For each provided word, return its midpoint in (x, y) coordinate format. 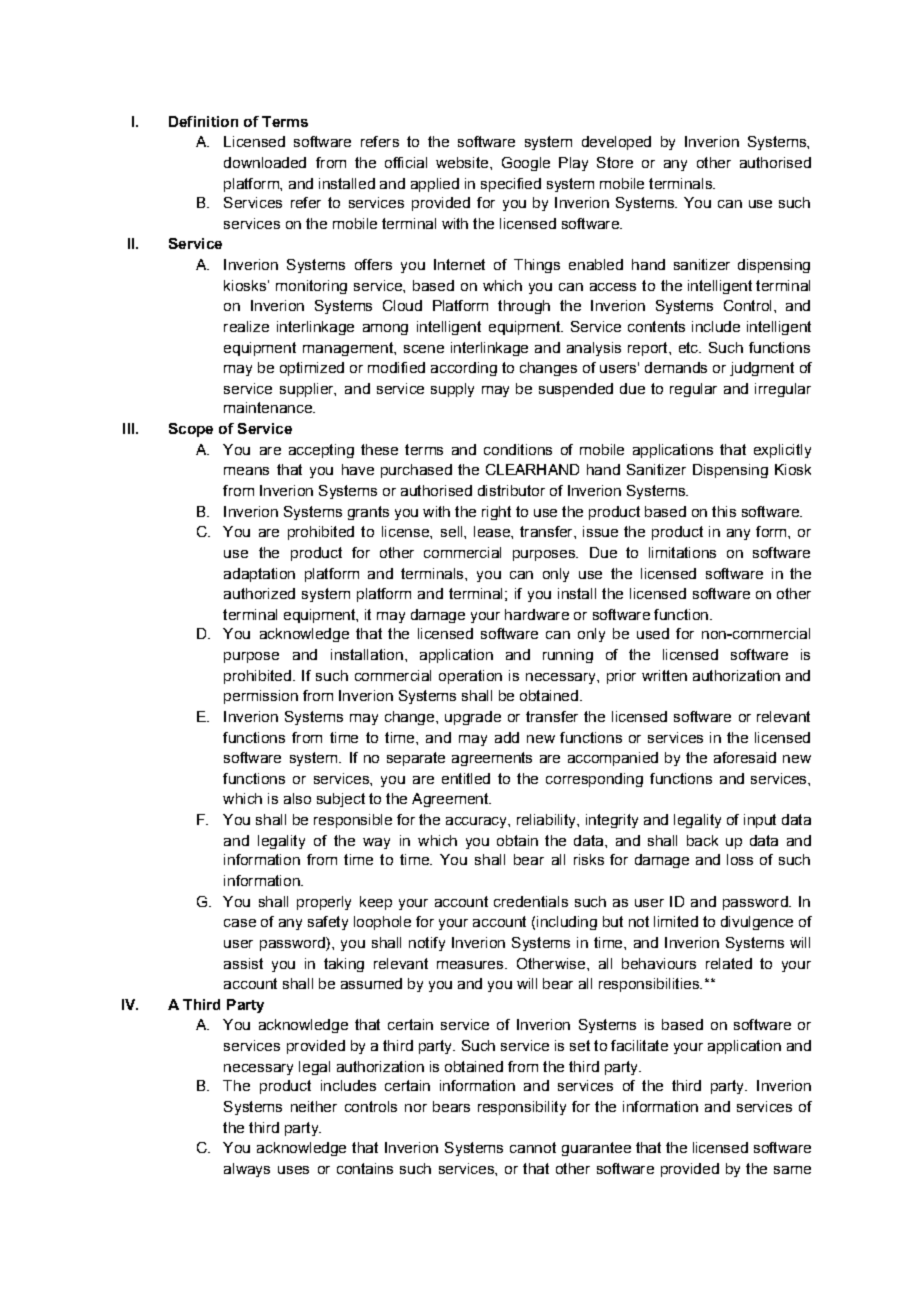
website (462, 162)
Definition (203, 121)
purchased (416, 471)
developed (616, 143)
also (297, 798)
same (792, 1170)
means (246, 471)
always (247, 1170)
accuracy (477, 822)
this (724, 511)
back (702, 840)
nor (416, 1108)
